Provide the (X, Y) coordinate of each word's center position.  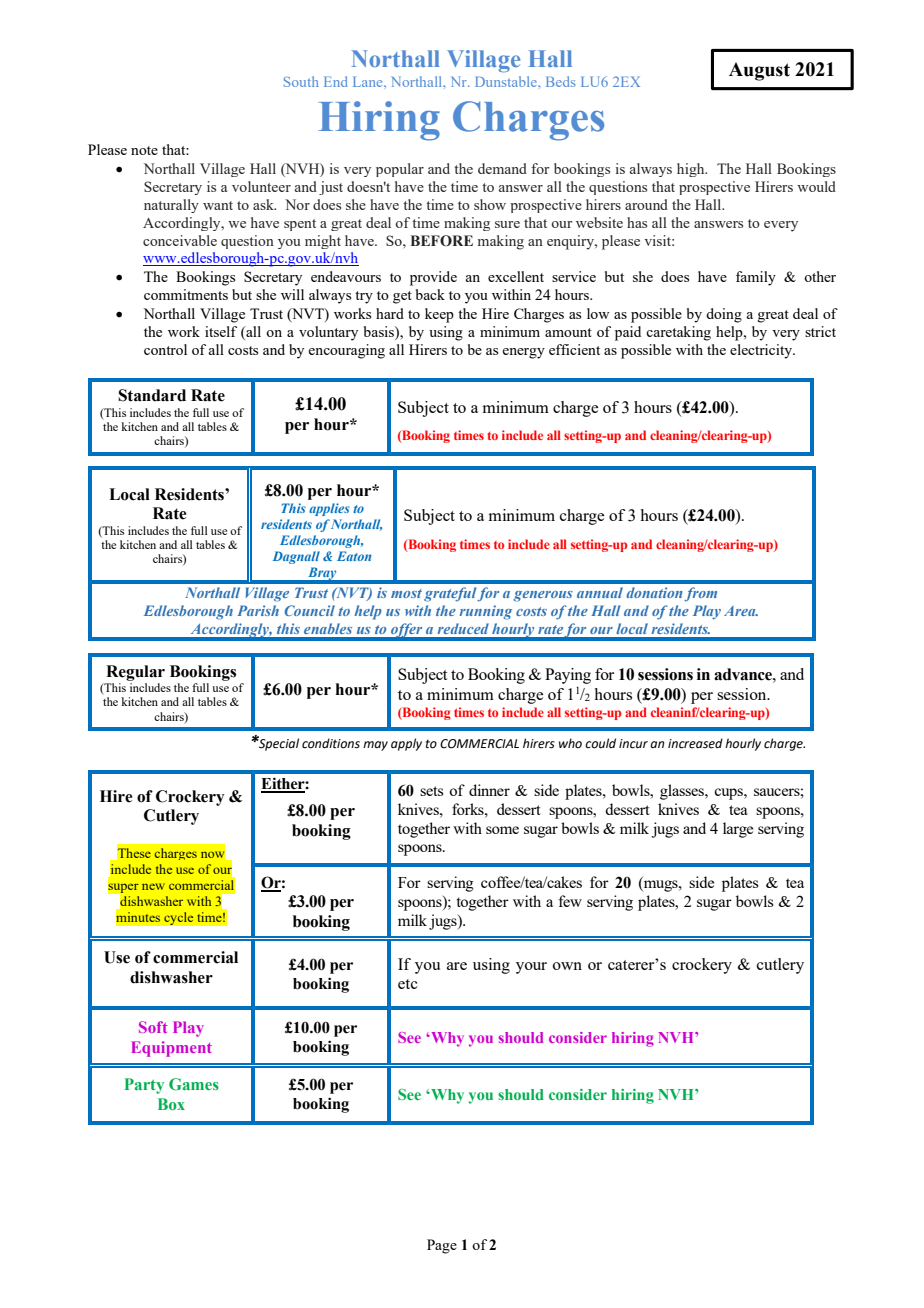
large (738, 830)
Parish (258, 610)
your (531, 968)
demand (502, 168)
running (485, 612)
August (759, 71)
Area (741, 611)
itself (221, 331)
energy (523, 353)
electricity (762, 351)
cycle (179, 918)
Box (171, 1104)
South (301, 81)
